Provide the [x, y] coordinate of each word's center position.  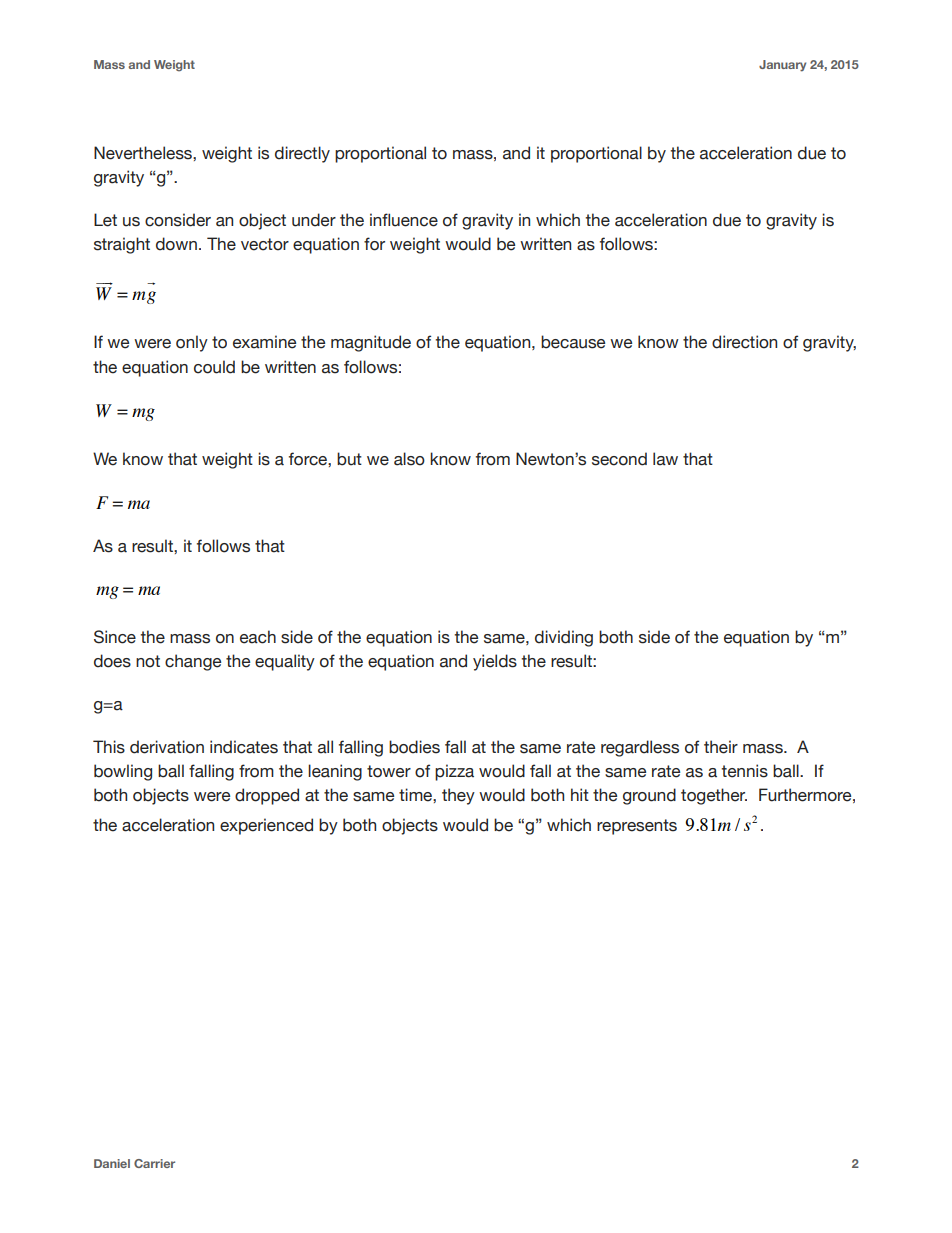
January [782, 66]
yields [495, 662]
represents [637, 827]
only [192, 343]
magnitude [371, 343]
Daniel [112, 1163]
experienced [266, 826]
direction [744, 342]
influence [404, 220]
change [193, 662]
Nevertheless [144, 153]
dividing [564, 638]
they [458, 796]
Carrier [154, 1163]
